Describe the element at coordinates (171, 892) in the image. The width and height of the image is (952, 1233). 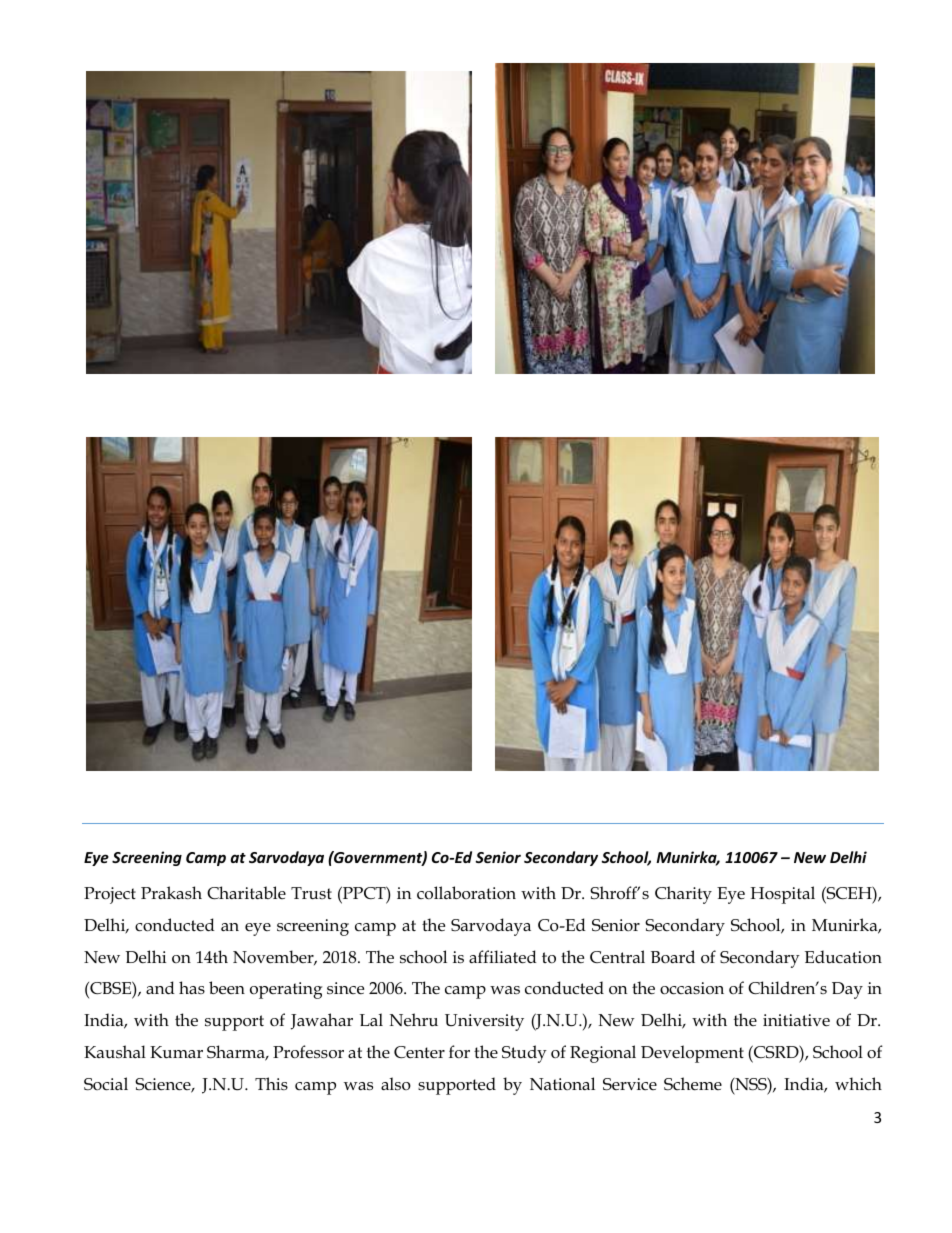
I see `Prakash` at that location.
